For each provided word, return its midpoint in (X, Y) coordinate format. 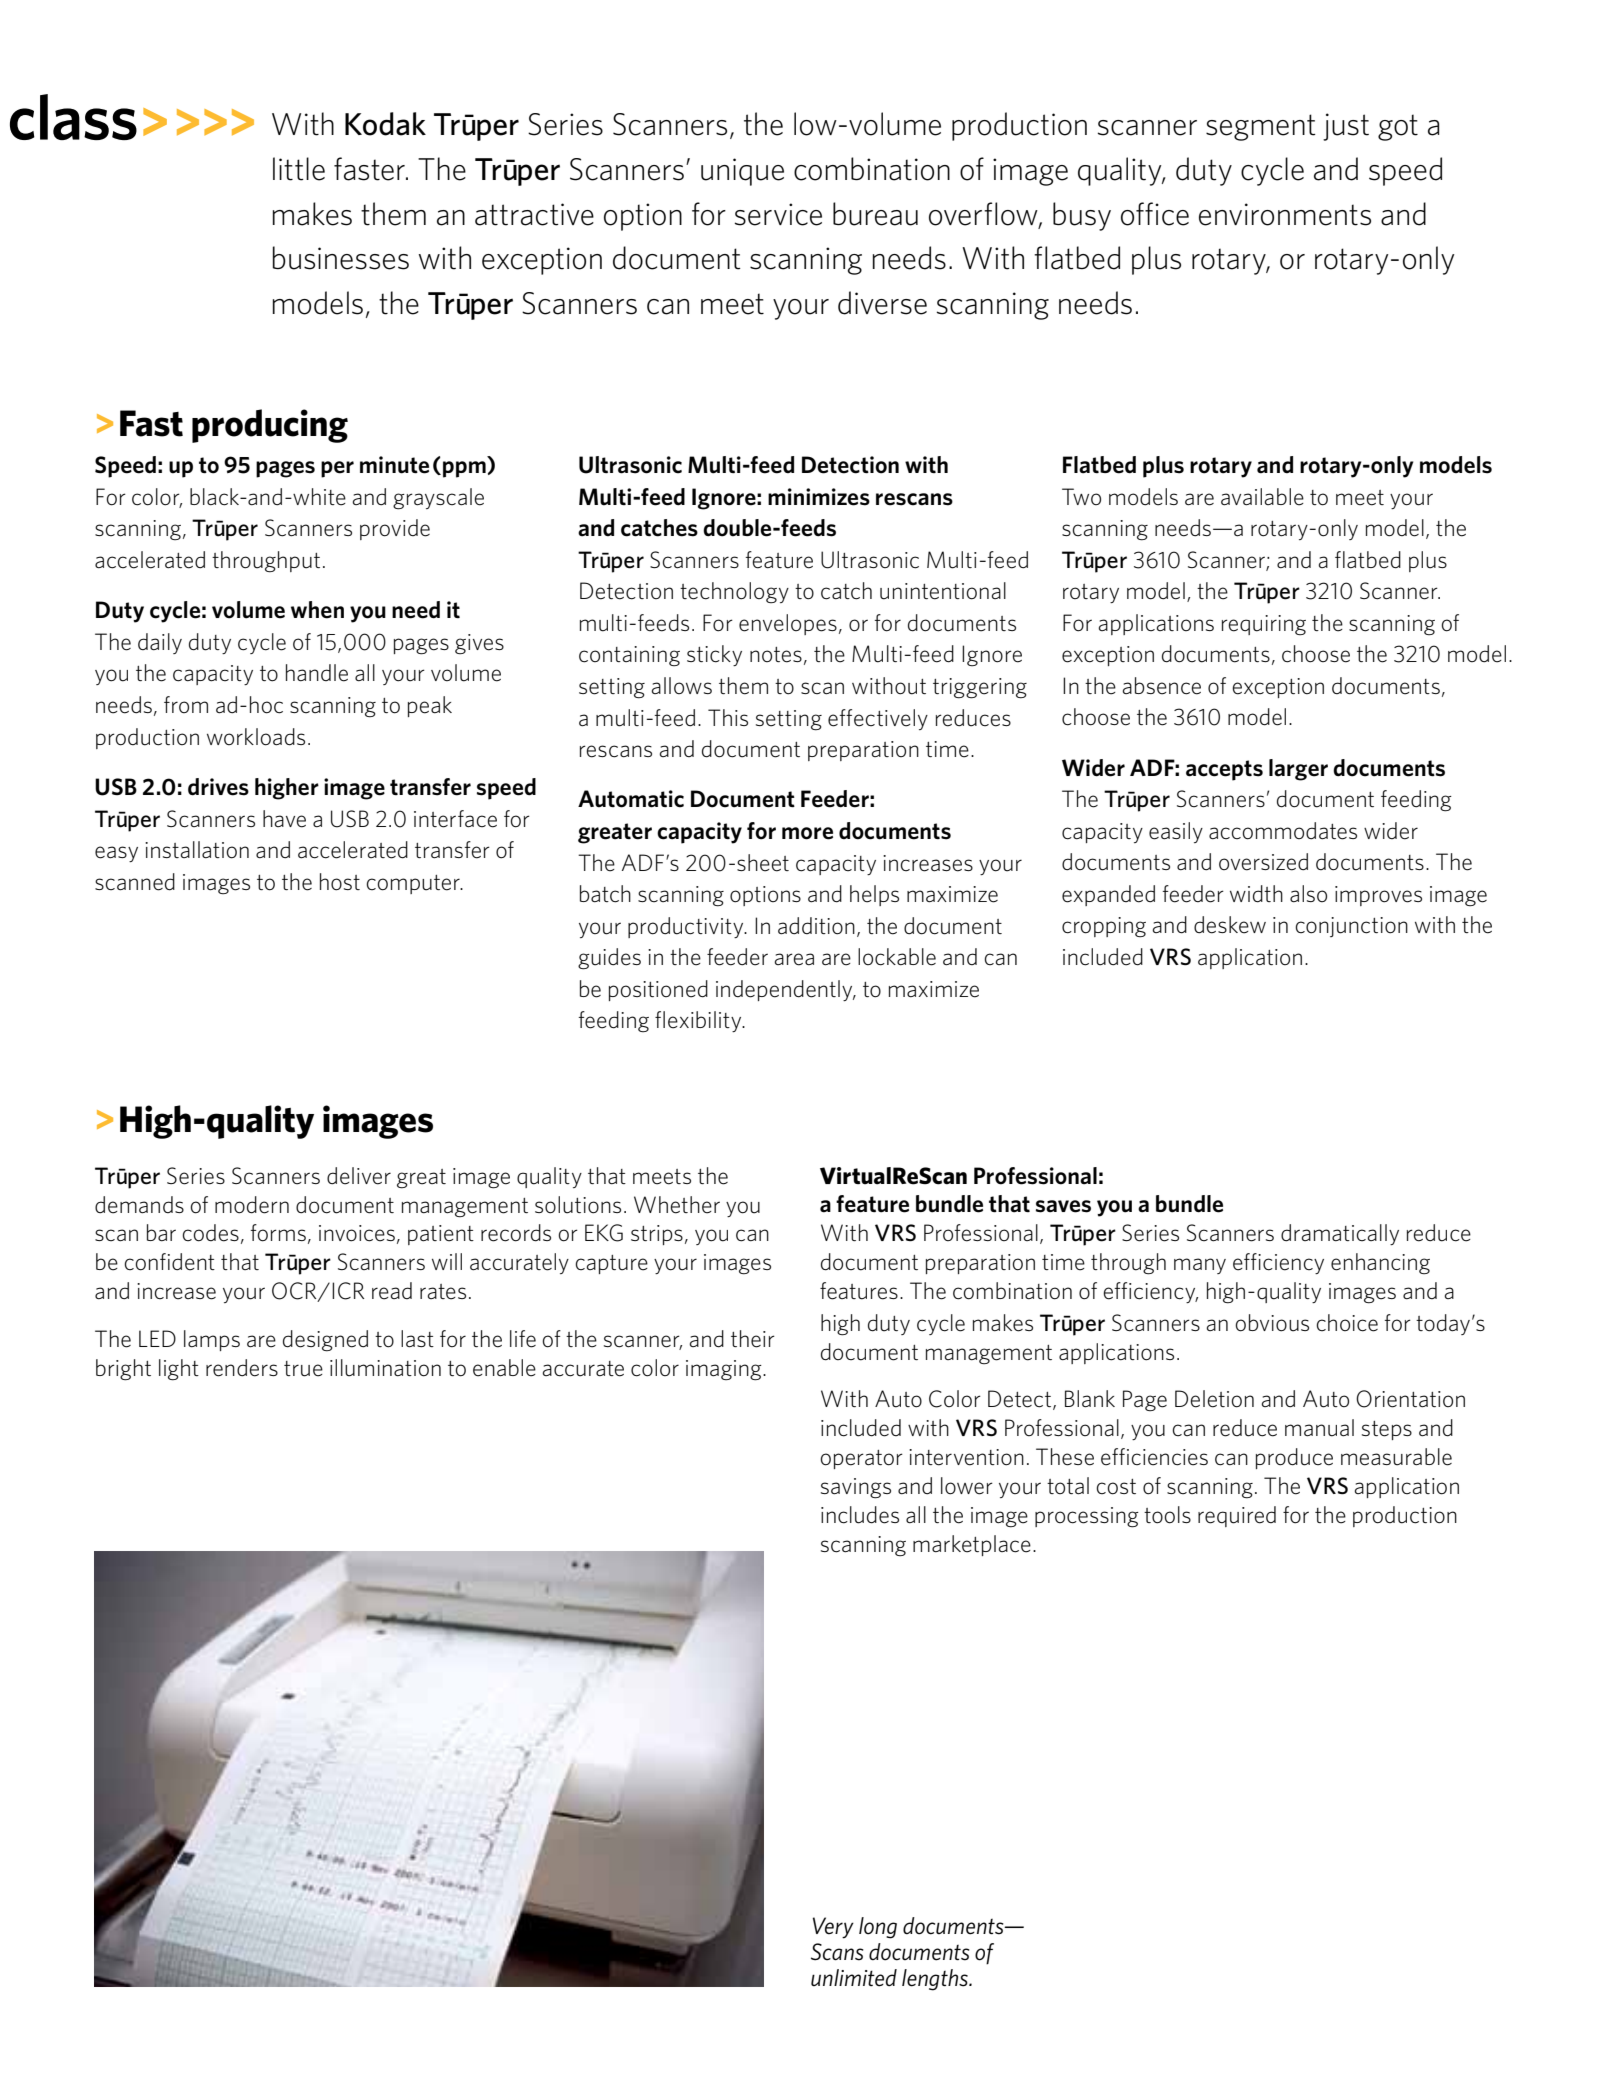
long (878, 1928)
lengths (936, 1980)
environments (1285, 214)
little (299, 169)
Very (833, 1928)
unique (742, 172)
